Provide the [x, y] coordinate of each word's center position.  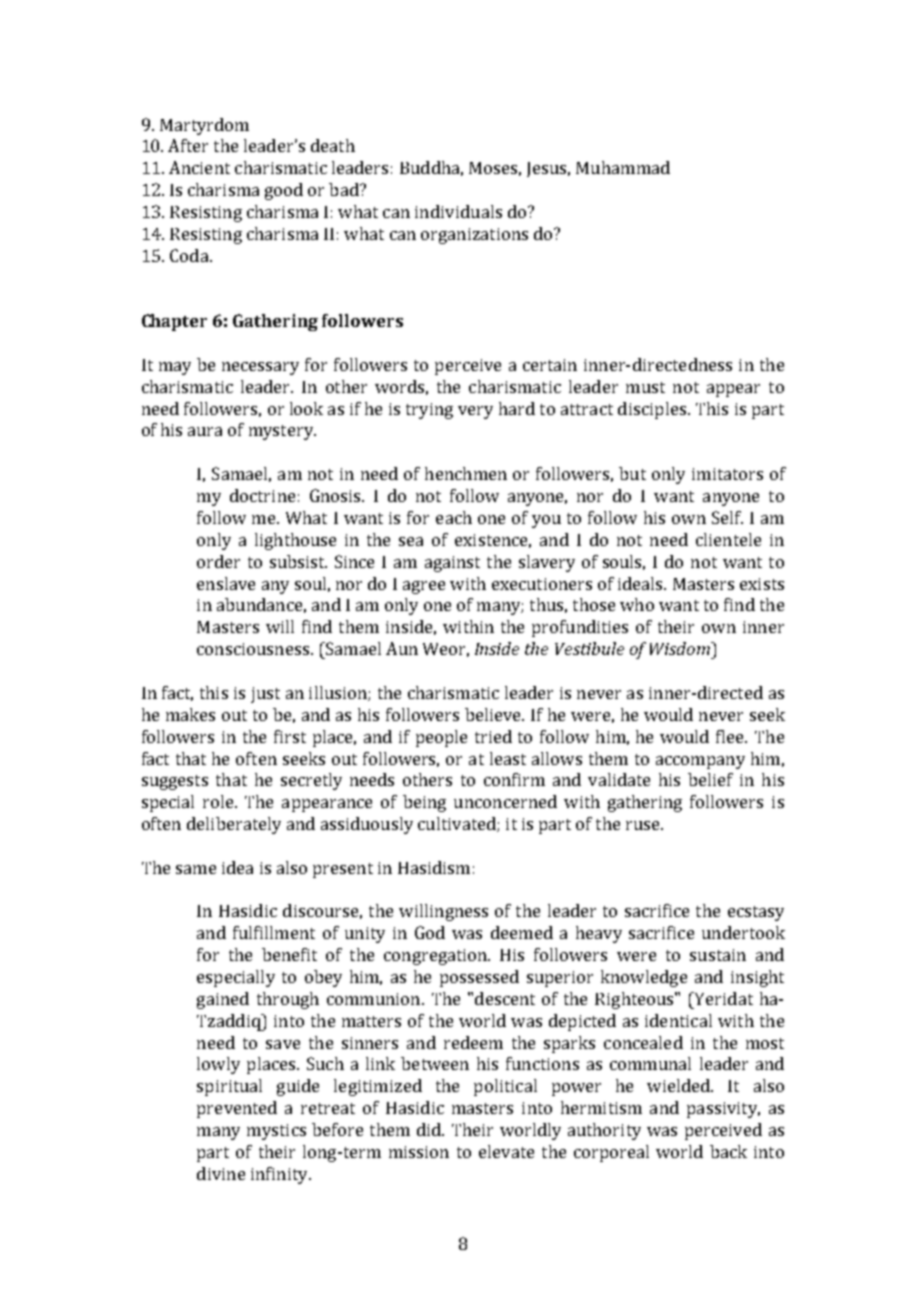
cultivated [458, 824]
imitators [727, 474]
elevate [506, 1151]
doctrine [262, 495]
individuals [458, 211]
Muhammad [623, 167]
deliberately [234, 825]
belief [710, 779]
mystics [276, 1132]
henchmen [466, 473]
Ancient [199, 167]
